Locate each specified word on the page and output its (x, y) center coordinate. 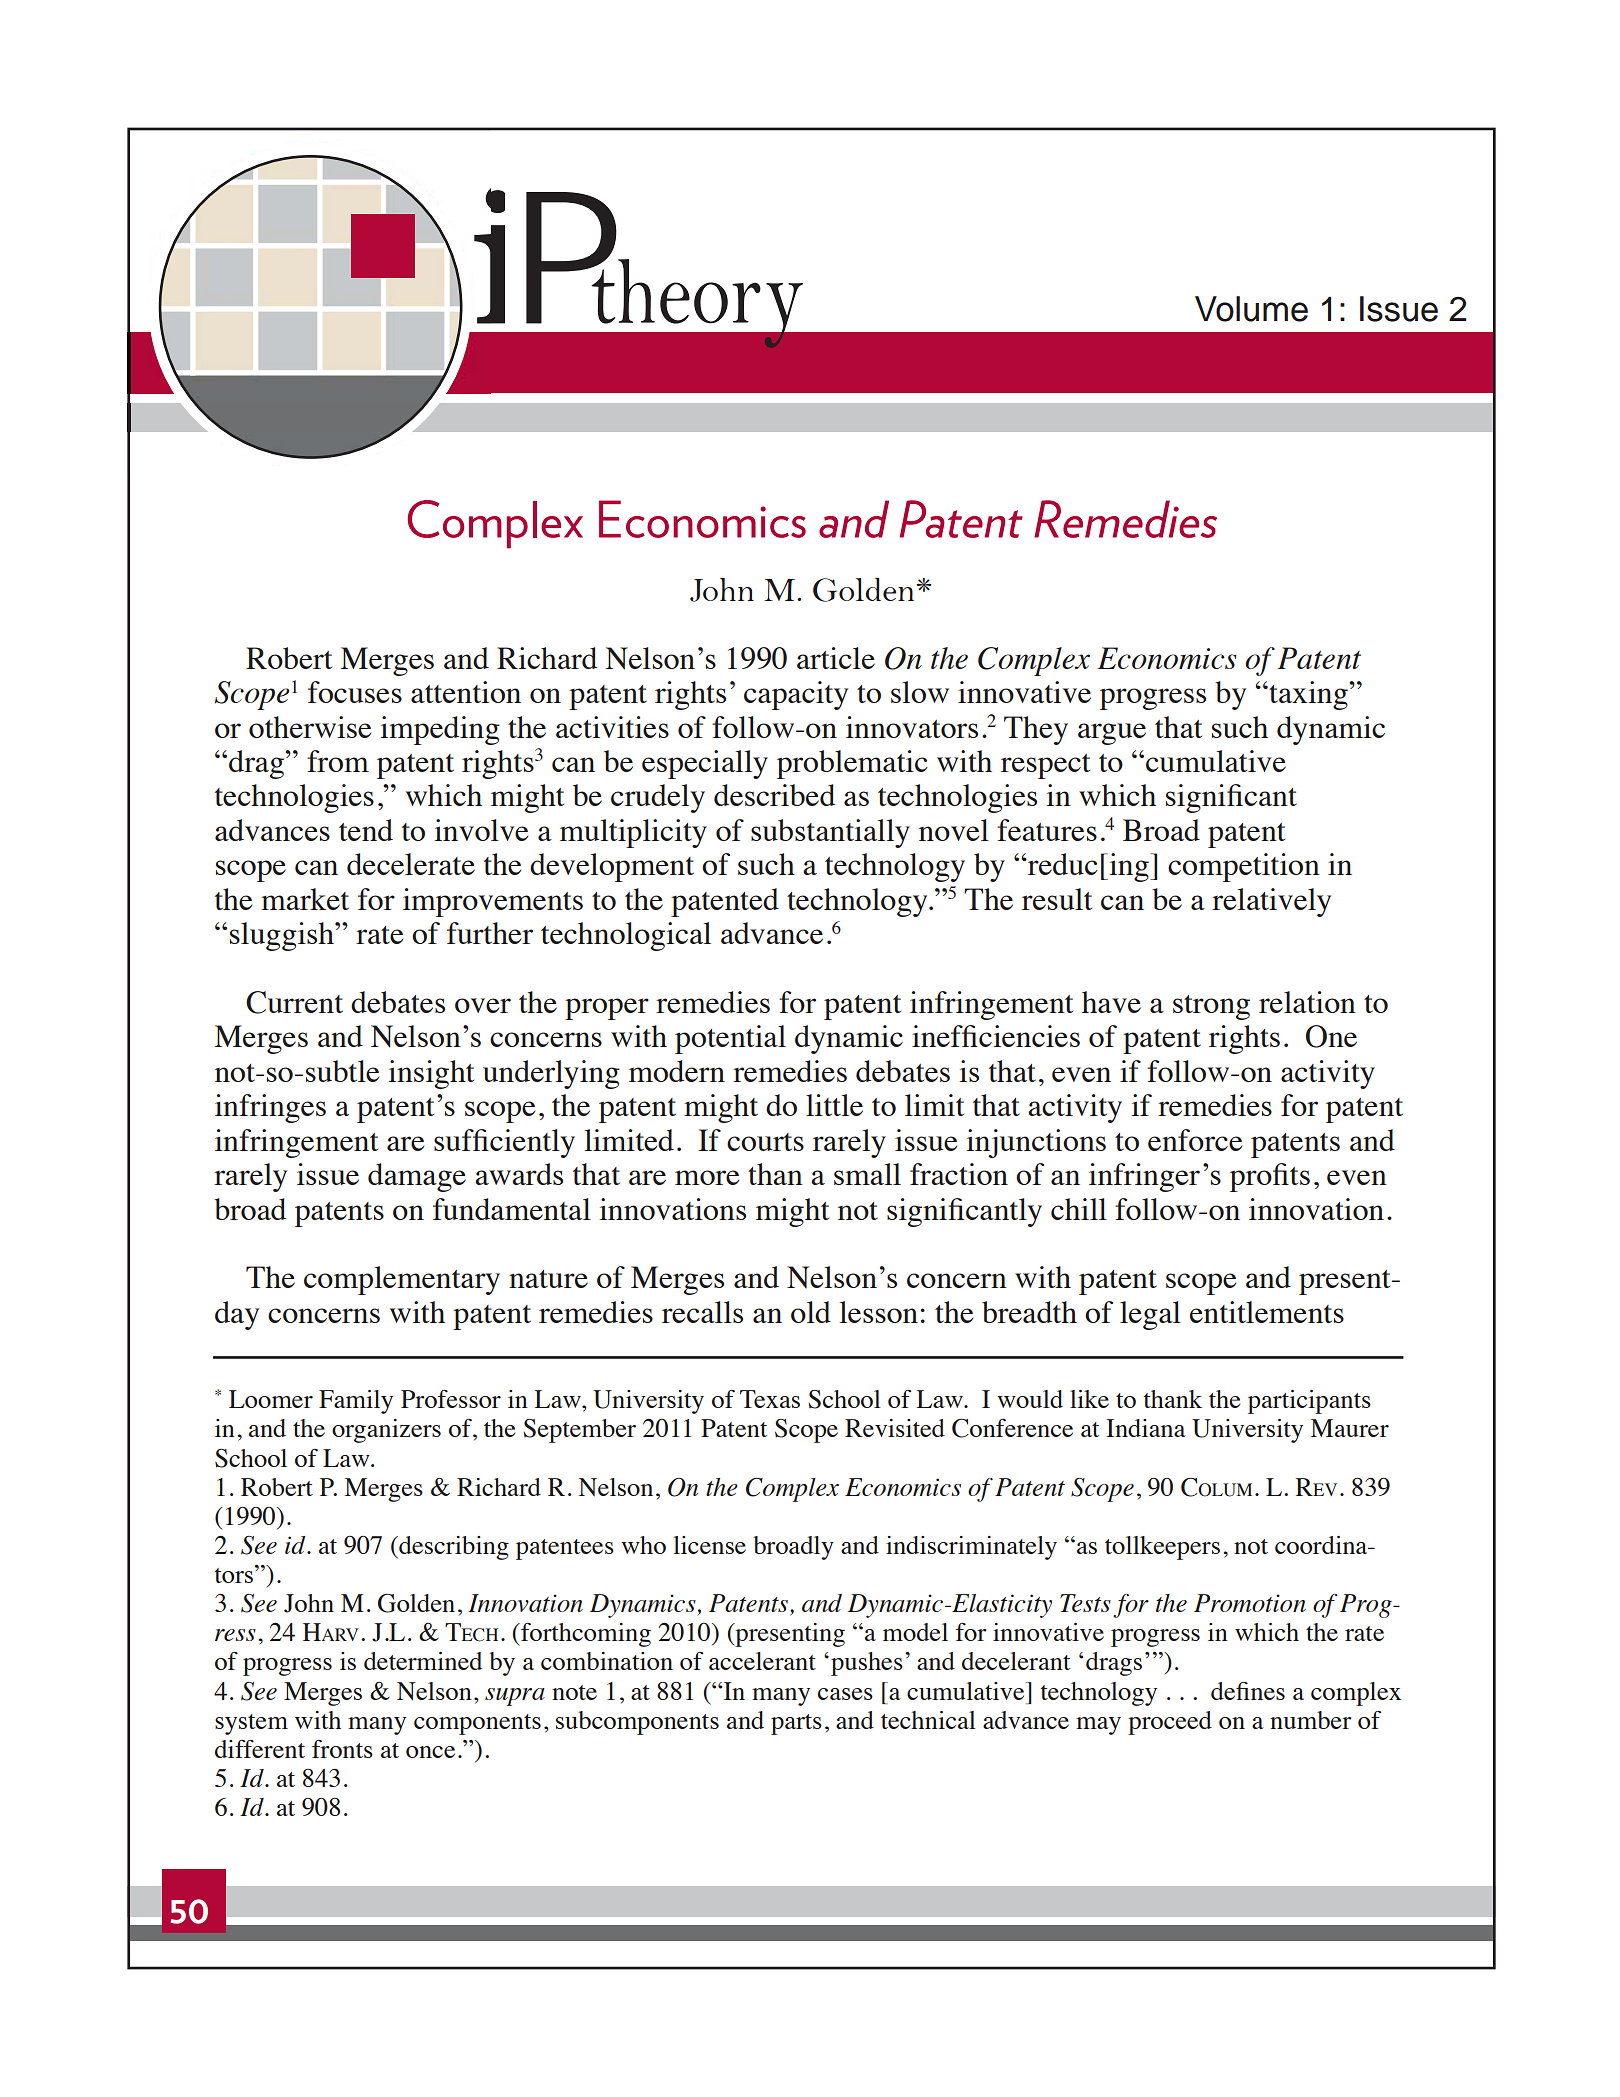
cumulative (1216, 761)
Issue (1399, 309)
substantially (830, 833)
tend (366, 830)
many (377, 1726)
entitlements (1267, 1312)
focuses (355, 692)
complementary (402, 1280)
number (1311, 1720)
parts (796, 1724)
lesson (879, 1312)
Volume (1251, 309)
